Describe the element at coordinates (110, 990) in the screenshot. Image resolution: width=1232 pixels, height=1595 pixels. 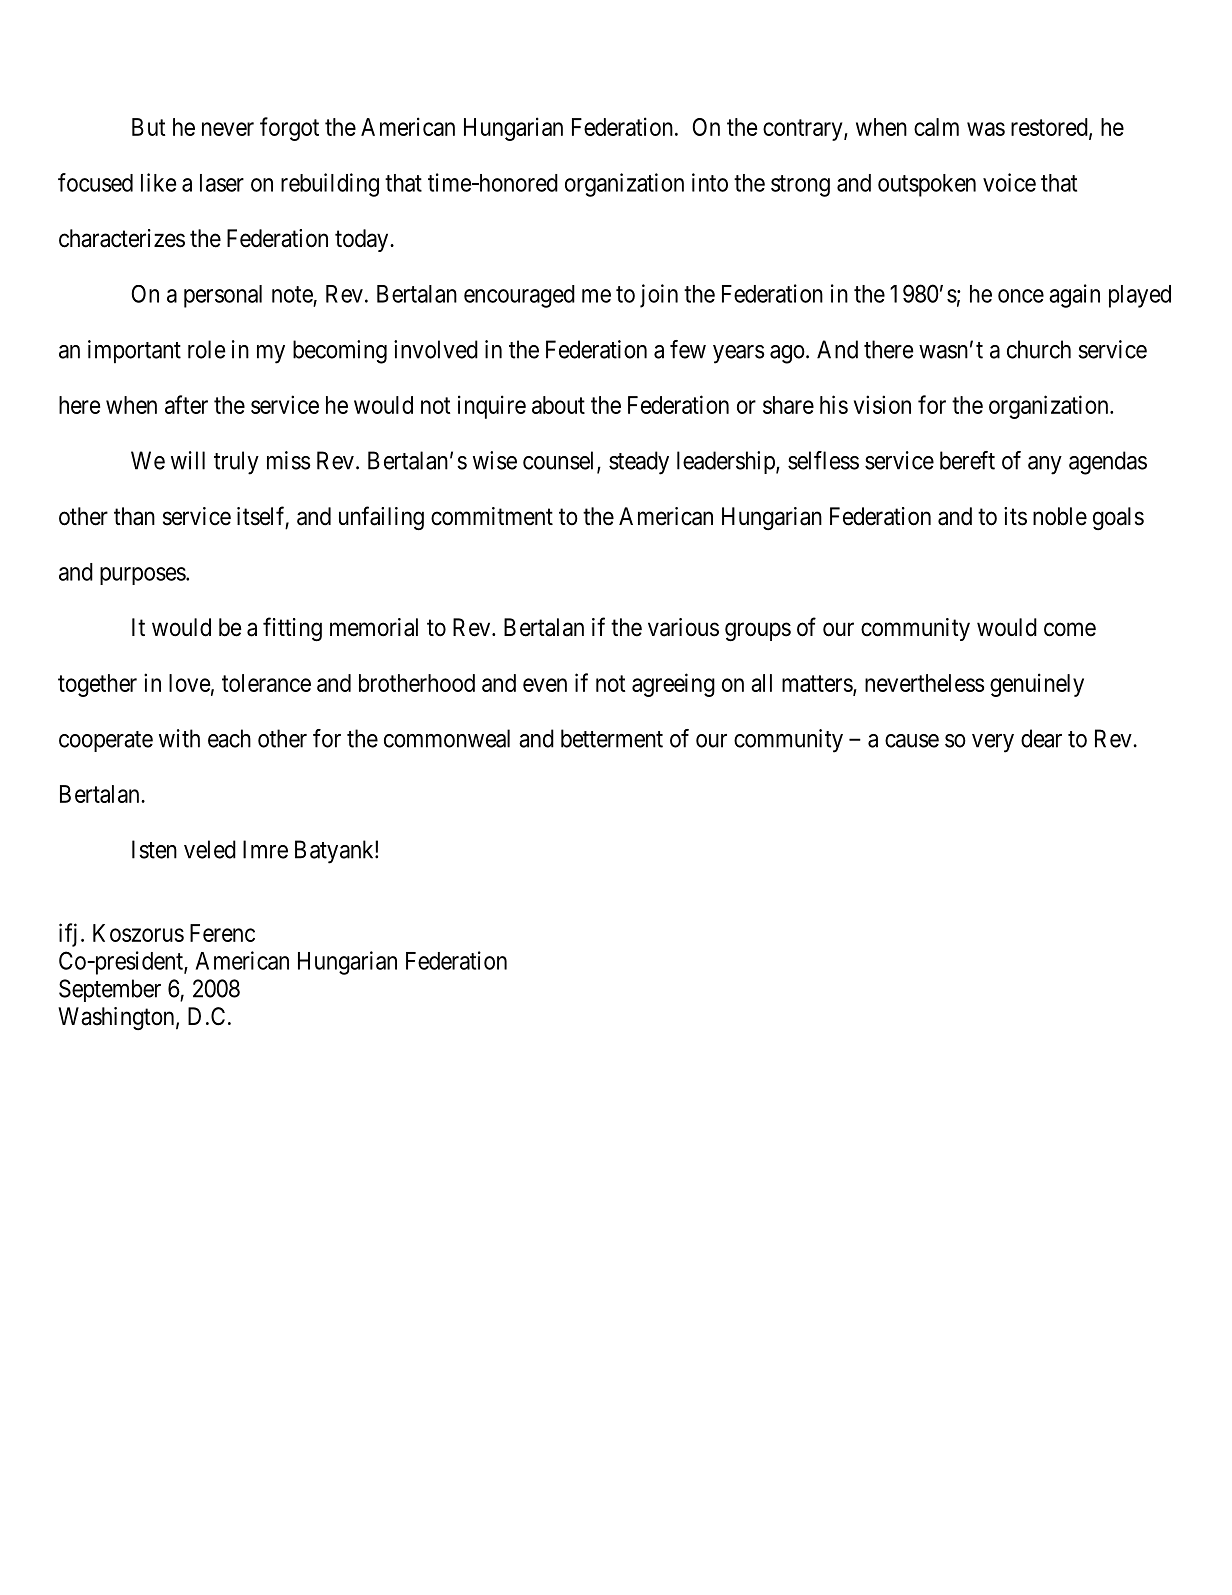
I see `September` at that location.
